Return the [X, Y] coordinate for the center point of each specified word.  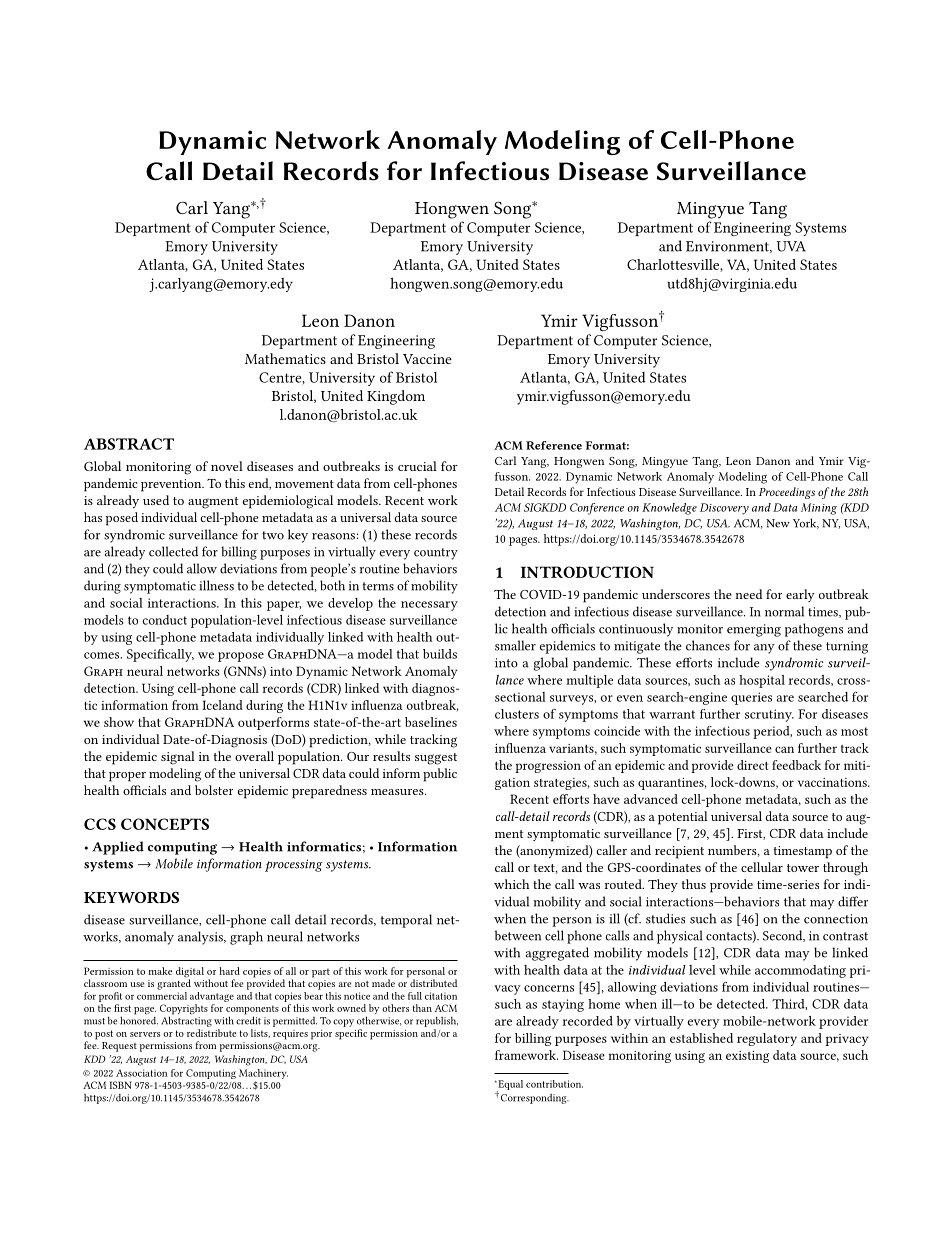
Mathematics [285, 358]
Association [141, 1073]
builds [440, 654]
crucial [417, 466]
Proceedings [787, 493]
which [511, 884]
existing [747, 1057]
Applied [118, 848]
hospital [762, 681]
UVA [791, 246]
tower [803, 868]
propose [241, 657]
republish [437, 1022]
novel [227, 466]
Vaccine [427, 359]
